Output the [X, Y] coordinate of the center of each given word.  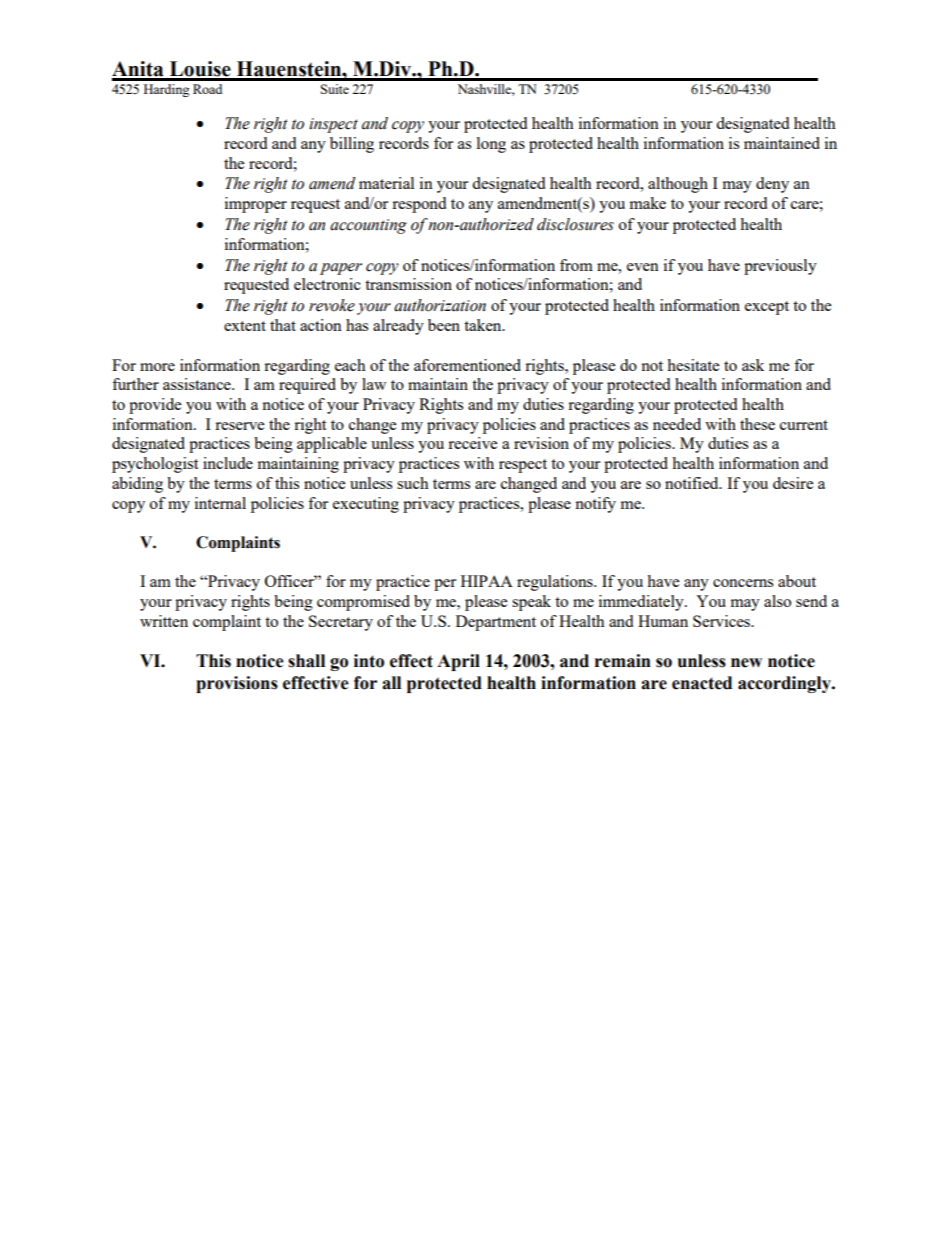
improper [256, 205]
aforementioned [467, 365]
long [491, 145]
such [413, 483]
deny [772, 185]
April [458, 662]
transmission [408, 284]
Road [207, 89]
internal [220, 503]
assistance [198, 384]
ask [753, 365]
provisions [237, 684]
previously [780, 267]
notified [693, 483]
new [746, 663]
